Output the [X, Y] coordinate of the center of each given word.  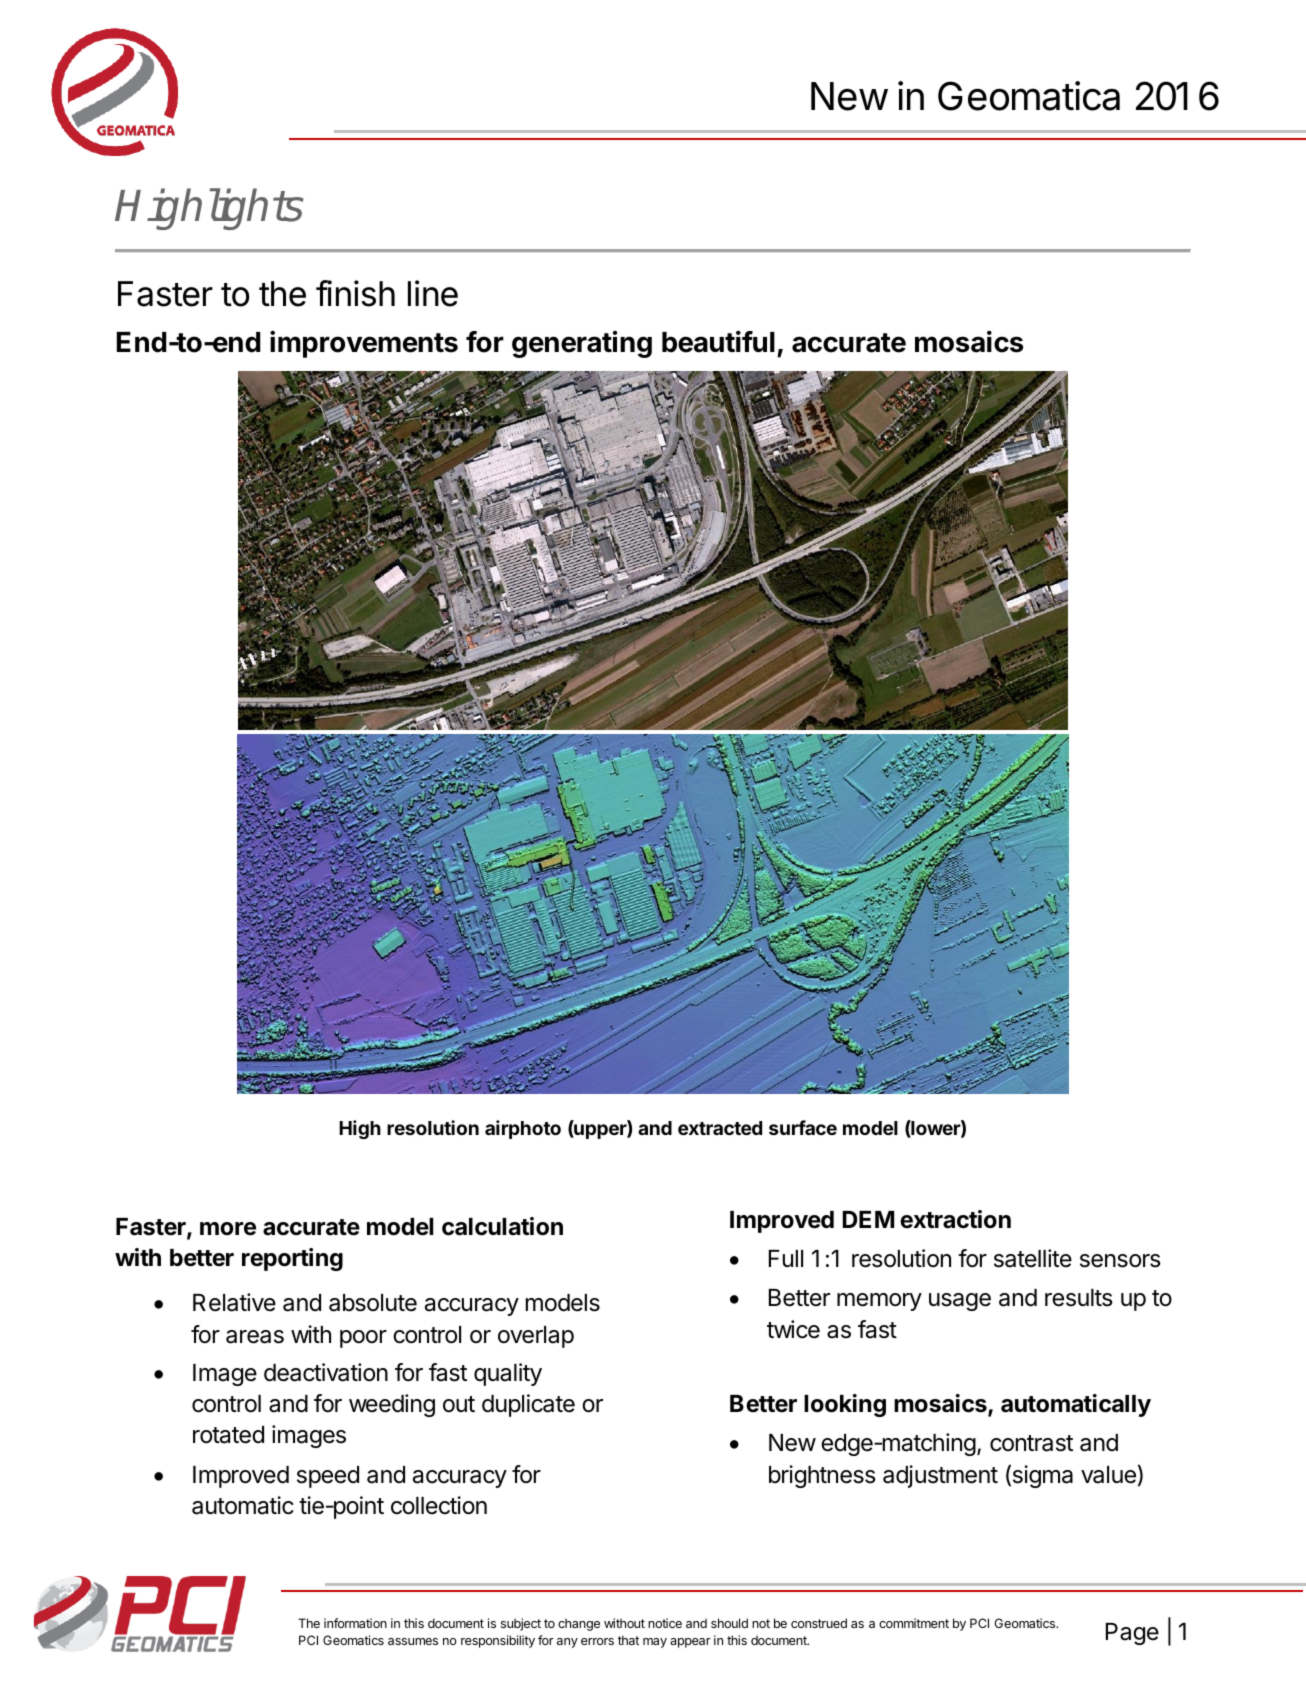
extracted [720, 1128]
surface [803, 1127]
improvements [364, 344]
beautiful [718, 342]
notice [665, 1623]
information [355, 1623]
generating [582, 344]
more [228, 1229]
